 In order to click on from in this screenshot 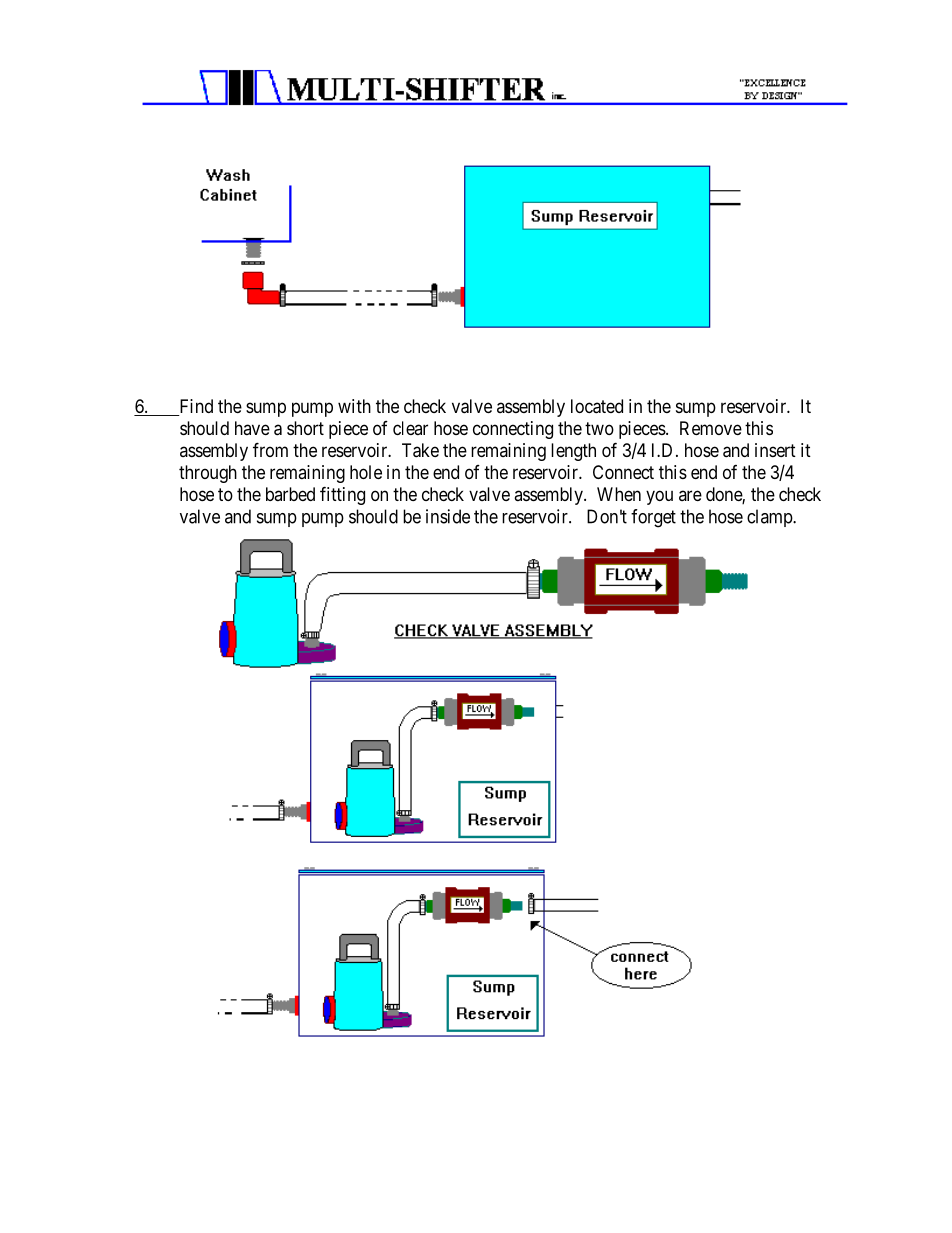, I will do `click(270, 449)`.
